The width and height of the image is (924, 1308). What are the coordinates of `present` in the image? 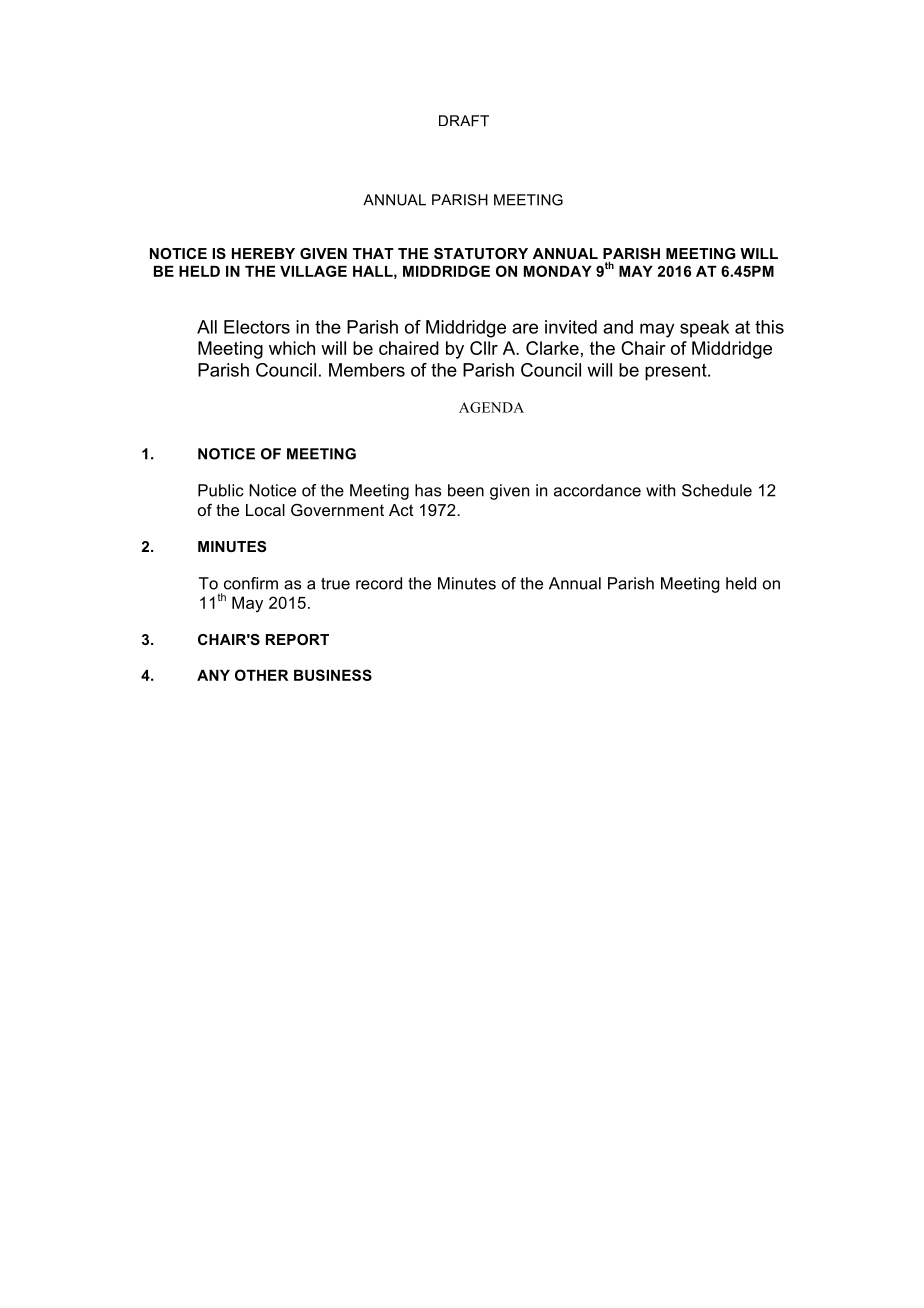 It's located at (677, 372).
